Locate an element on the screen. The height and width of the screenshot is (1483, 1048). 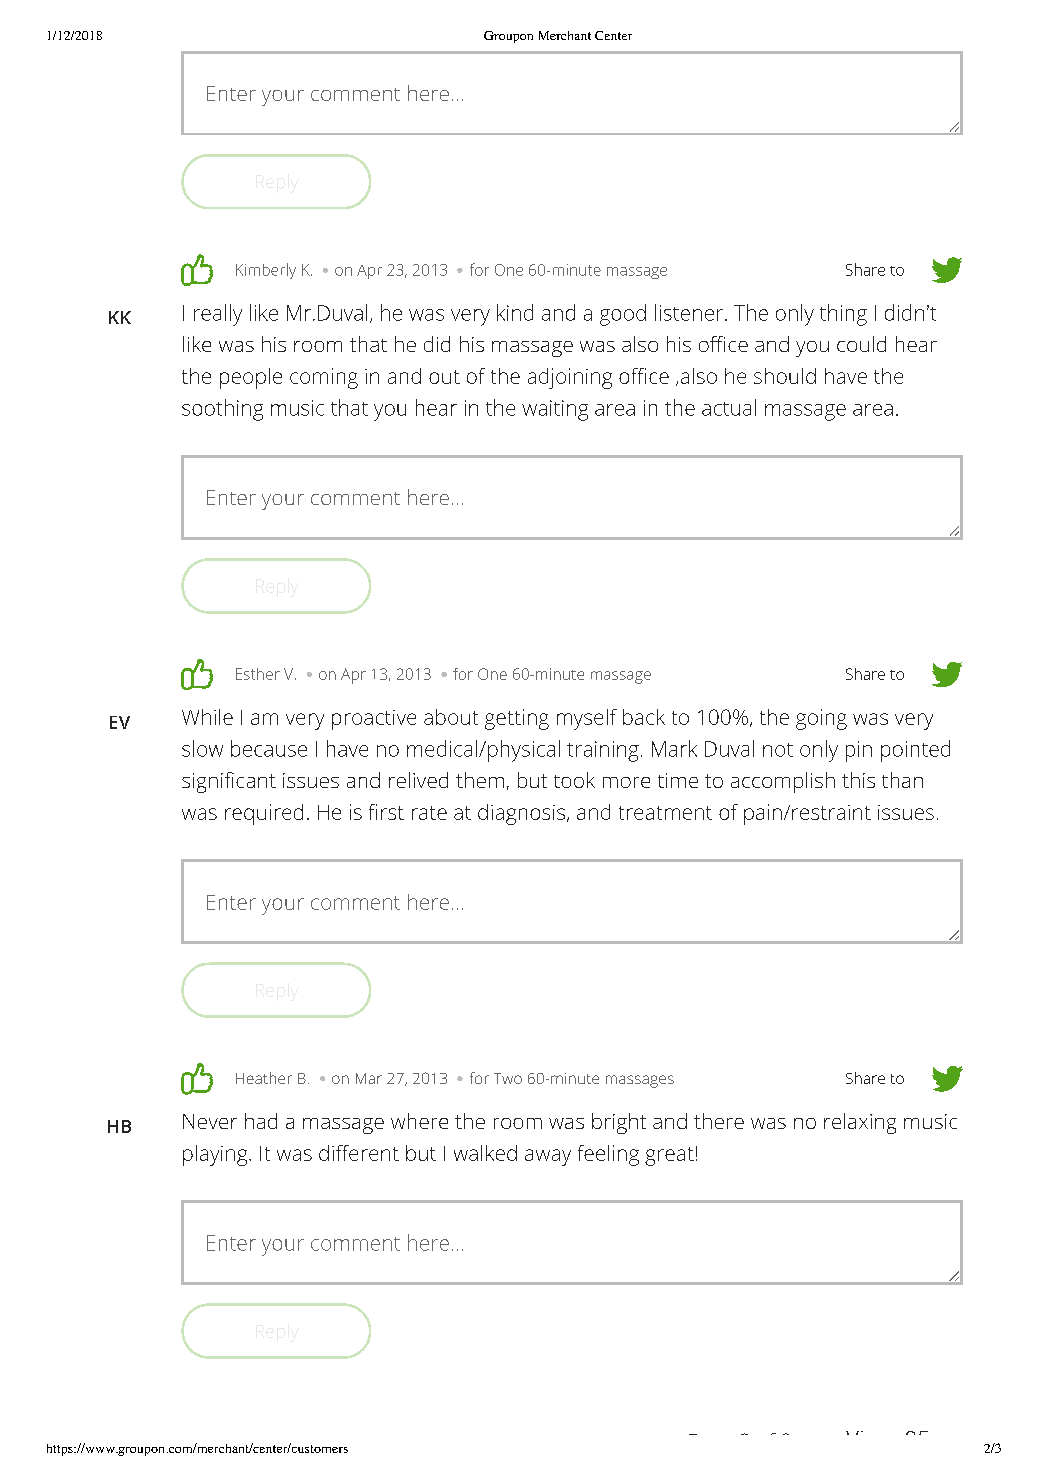
had is located at coordinates (261, 1121).
